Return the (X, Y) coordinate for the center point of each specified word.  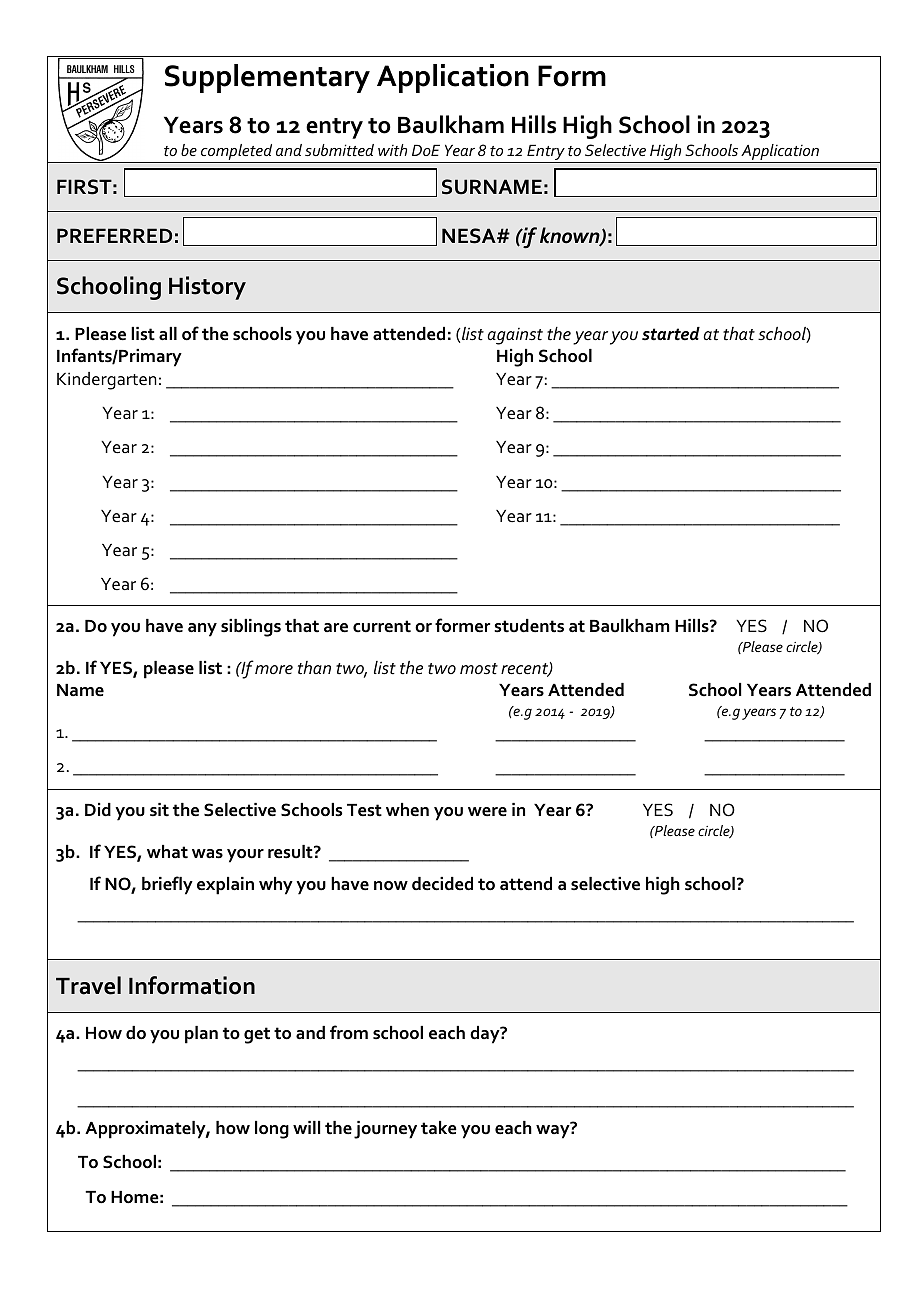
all (168, 334)
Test (364, 810)
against (515, 336)
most (479, 669)
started (671, 334)
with (392, 150)
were (487, 812)
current (382, 626)
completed (237, 153)
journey (385, 1130)
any (202, 630)
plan (201, 1035)
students (529, 626)
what (167, 852)
